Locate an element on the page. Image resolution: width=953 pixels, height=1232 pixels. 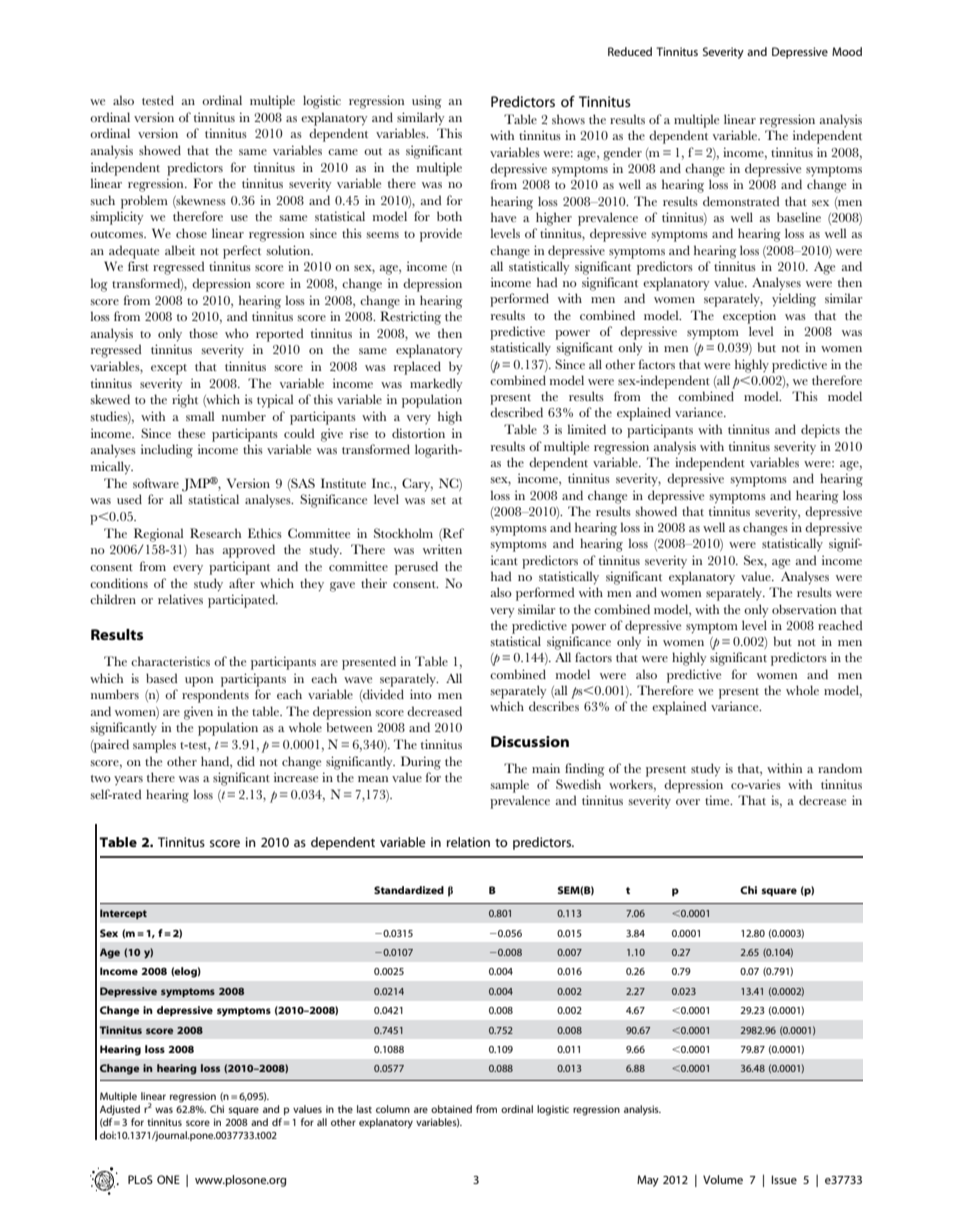
Adjusted is located at coordinates (120, 1110).
